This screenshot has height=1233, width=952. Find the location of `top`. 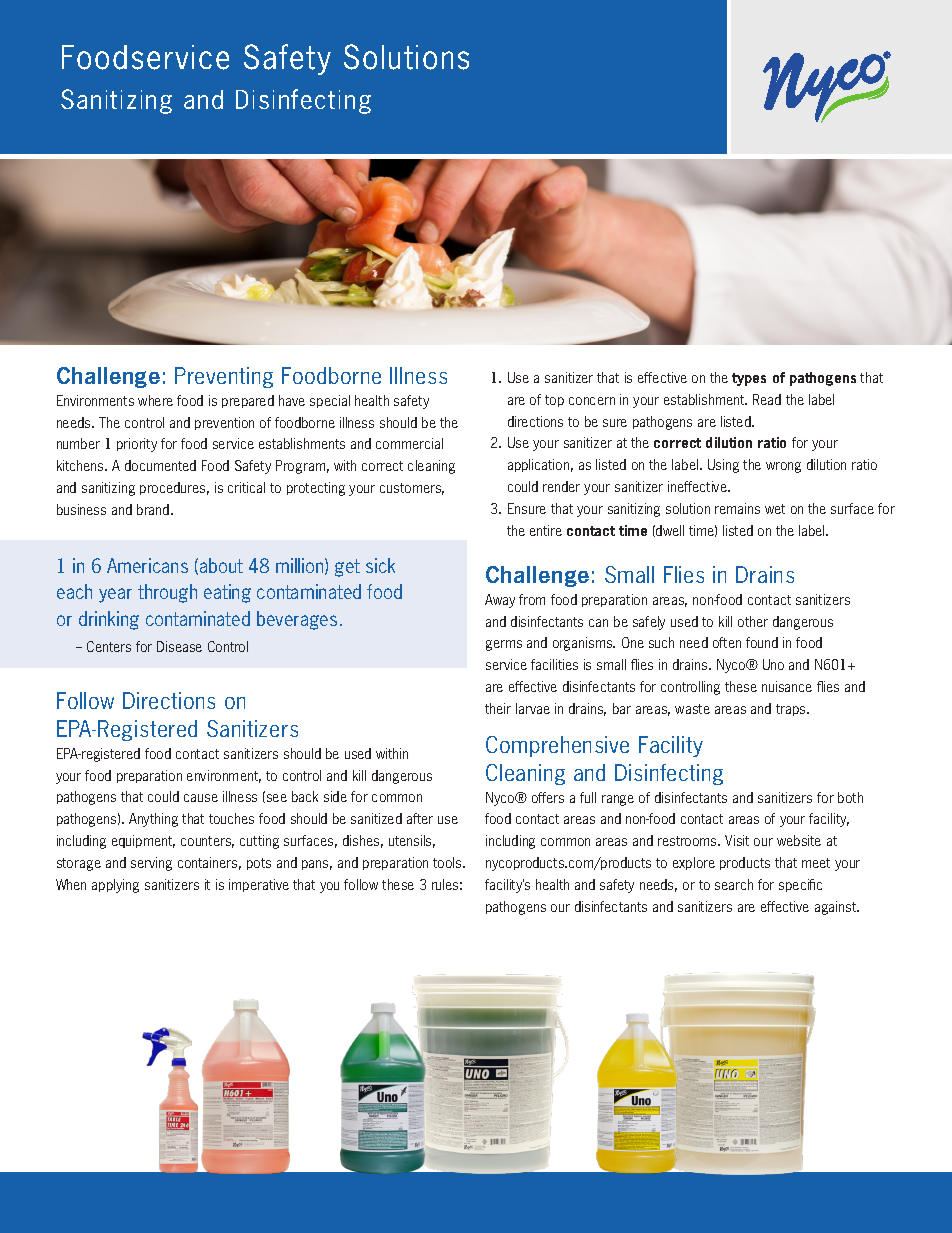

top is located at coordinates (554, 401).
